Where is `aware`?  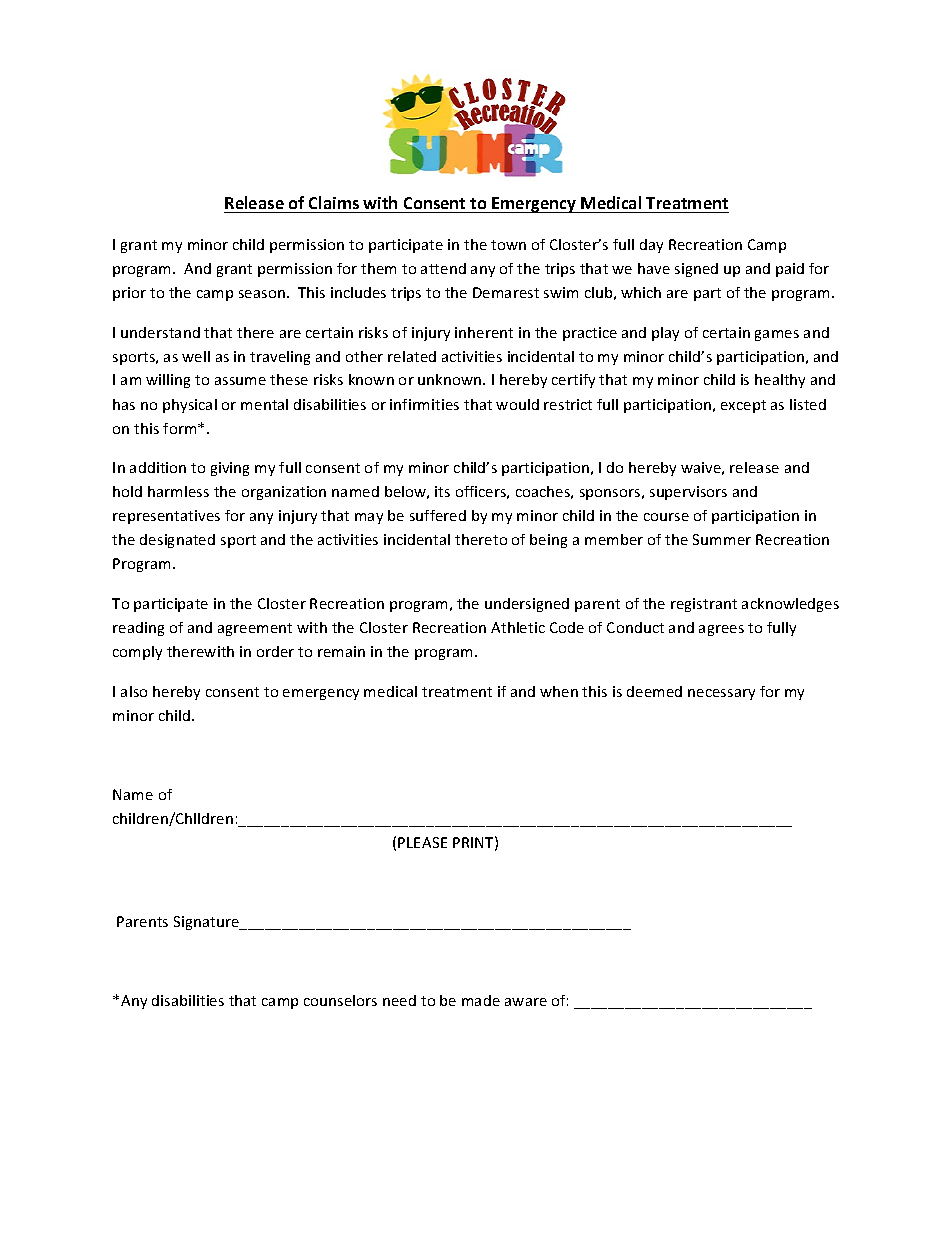
aware is located at coordinates (526, 1002).
